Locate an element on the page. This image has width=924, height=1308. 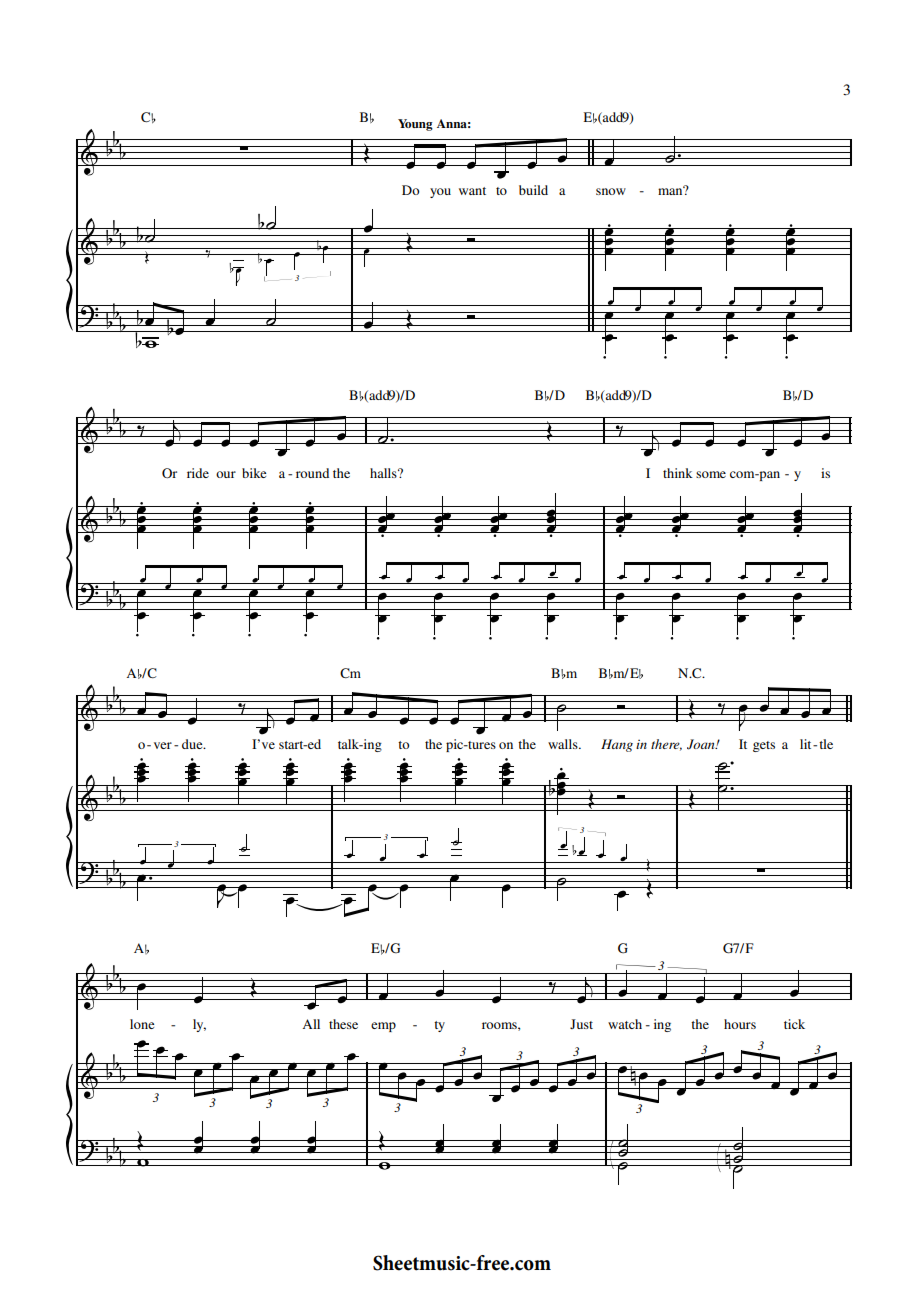
halls is located at coordinates (384, 473).
